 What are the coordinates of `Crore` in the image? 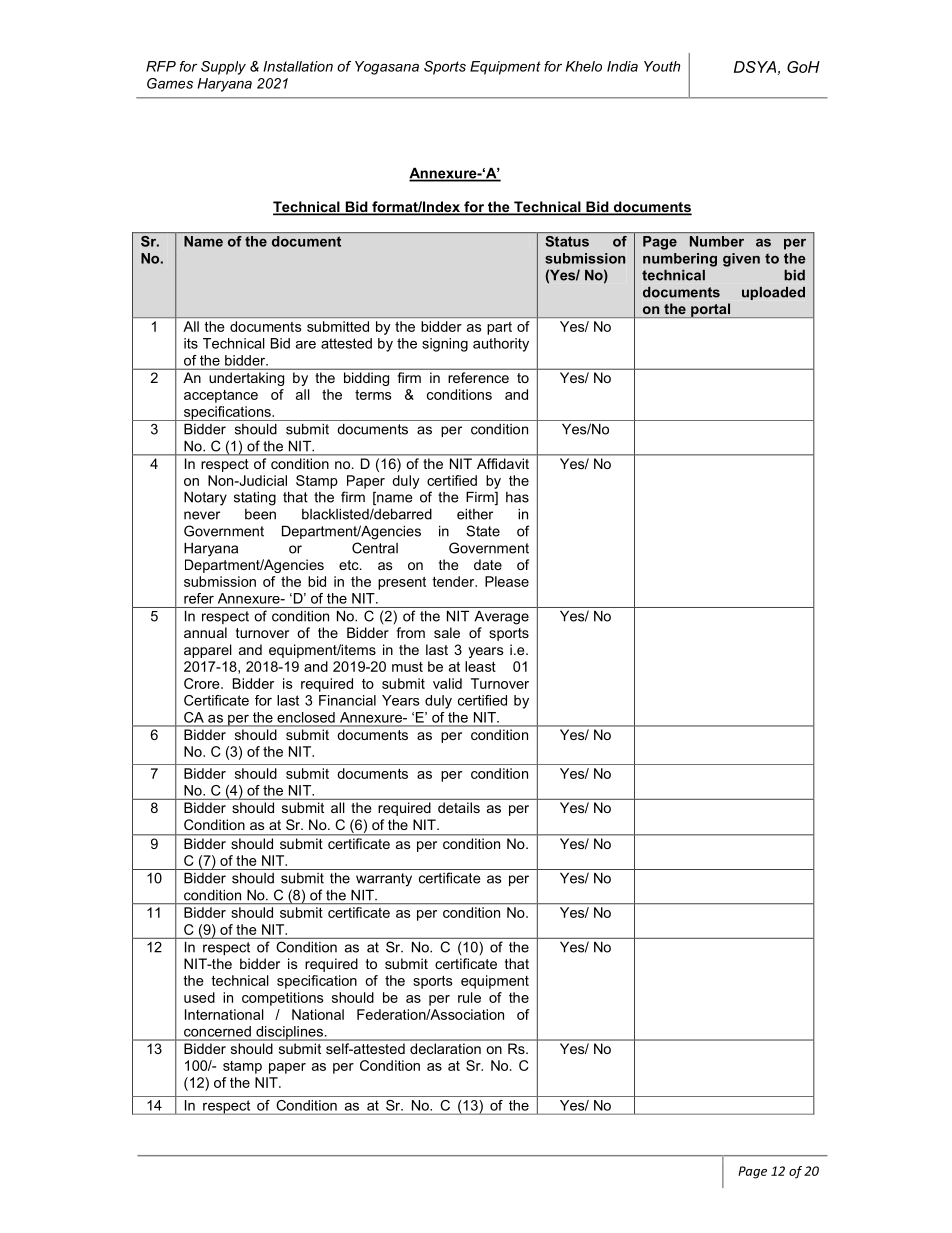 It's located at (203, 683).
